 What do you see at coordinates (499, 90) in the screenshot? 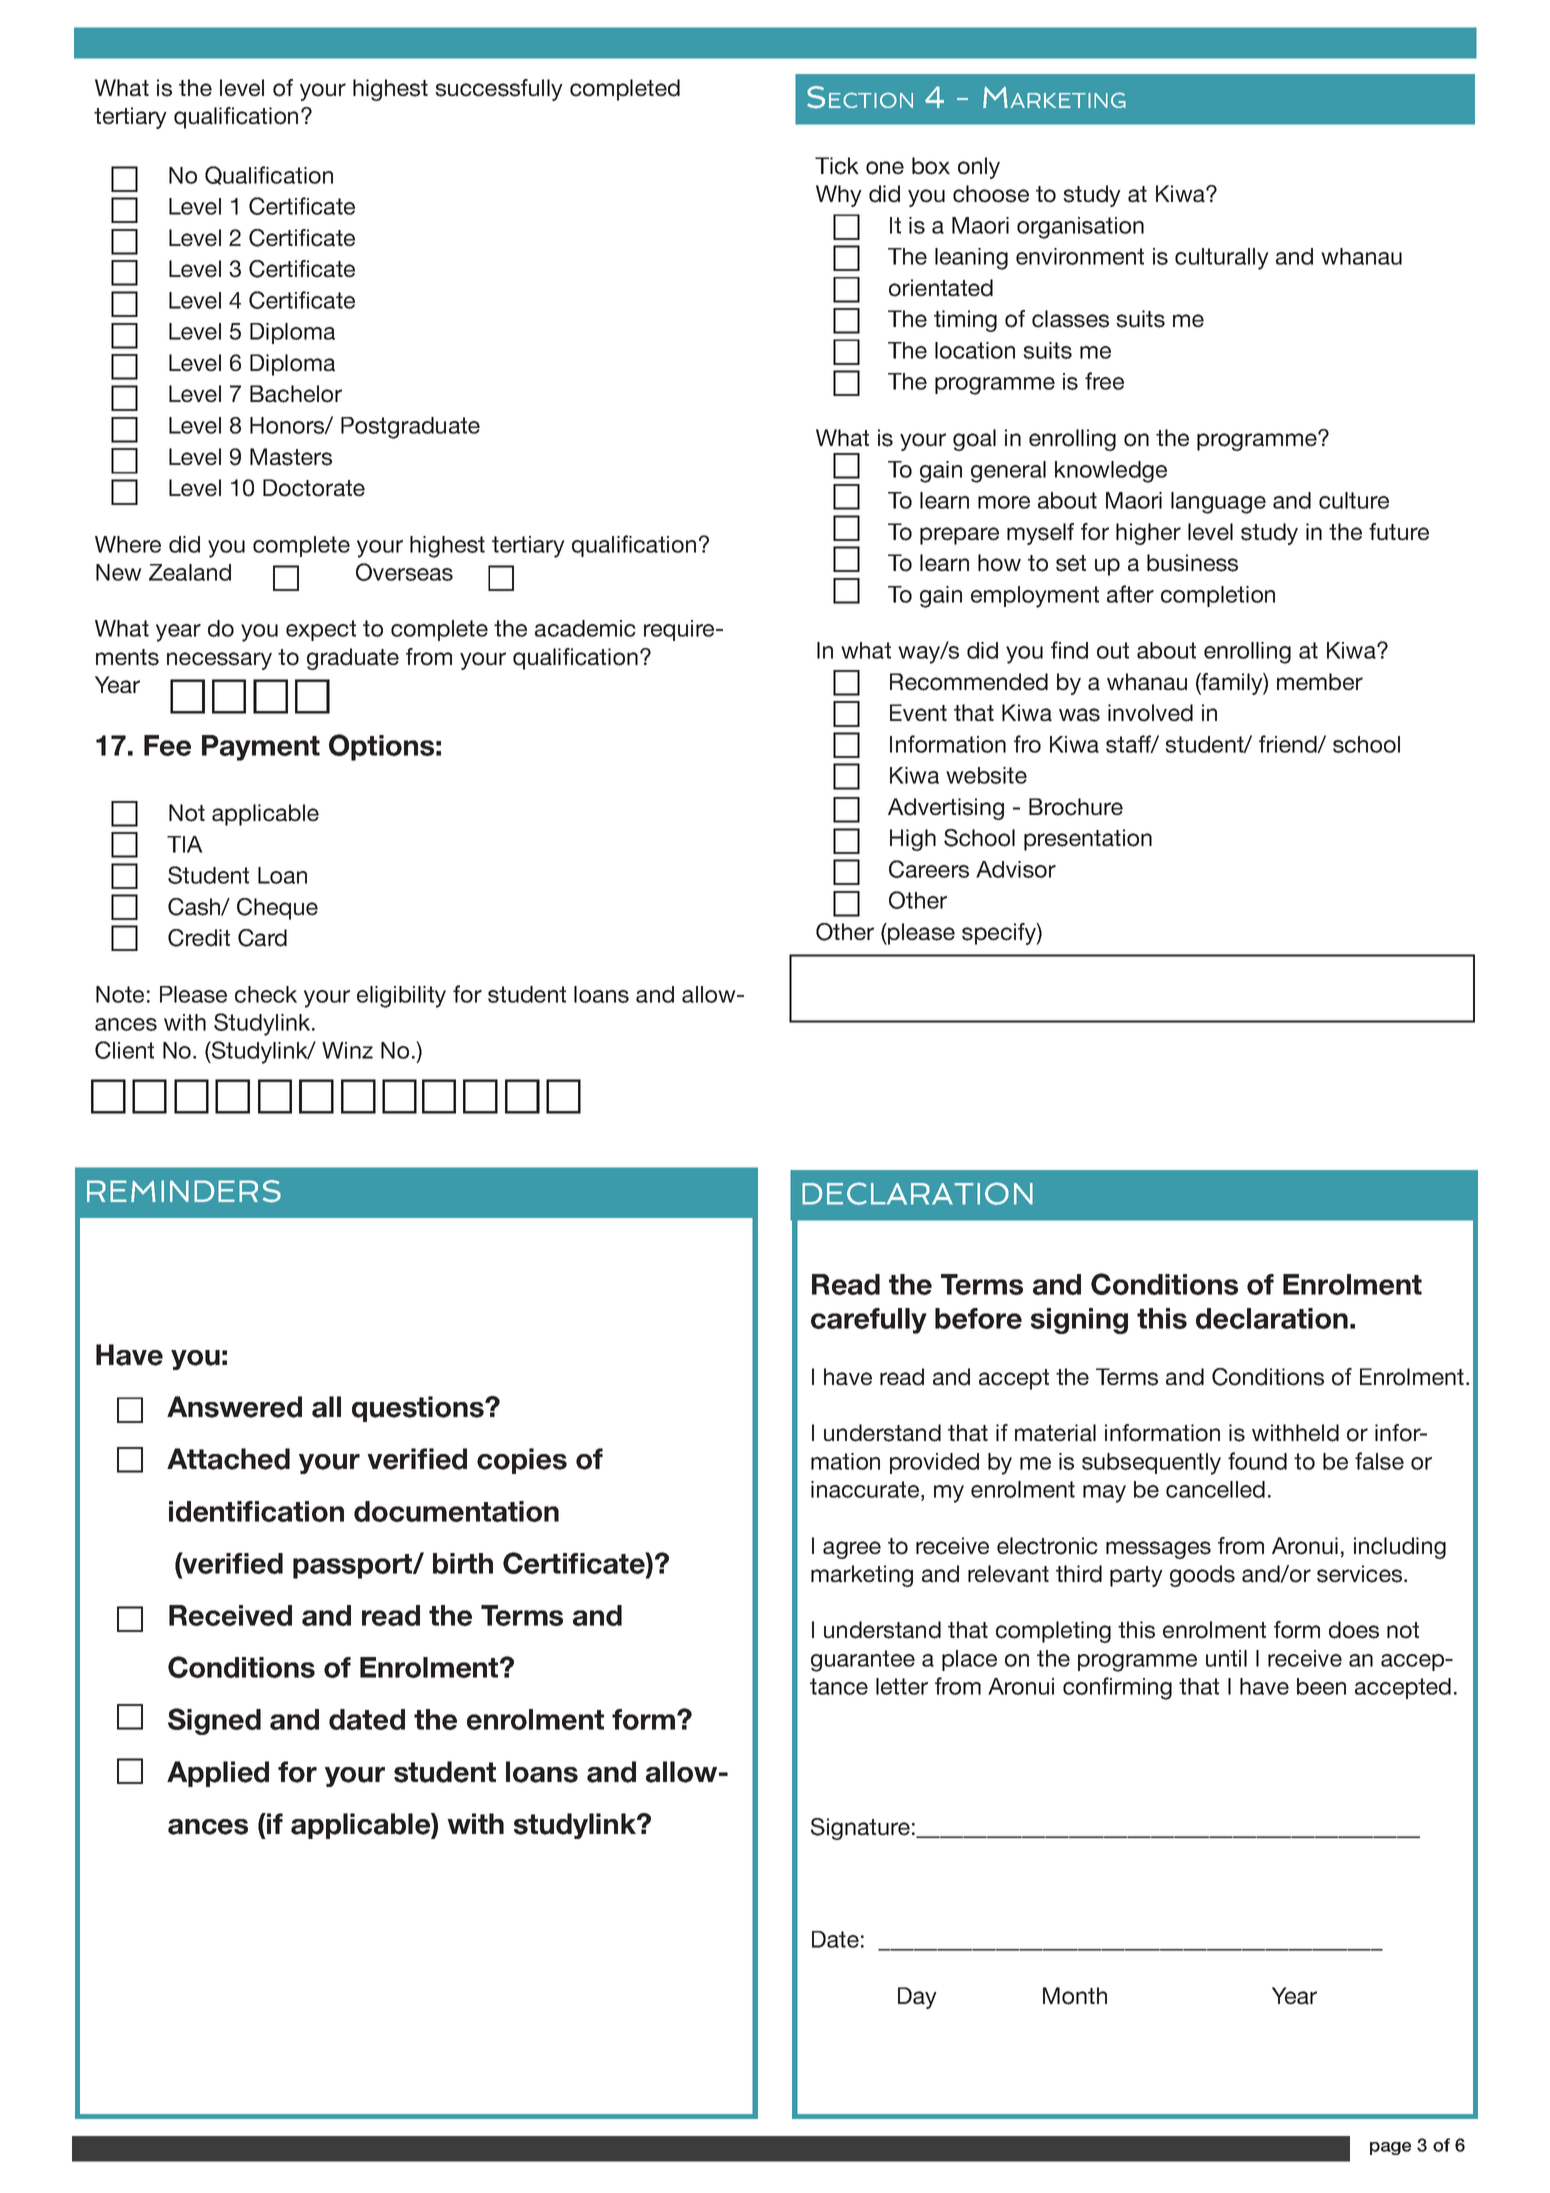
I see `successfully` at bounding box center [499, 90].
